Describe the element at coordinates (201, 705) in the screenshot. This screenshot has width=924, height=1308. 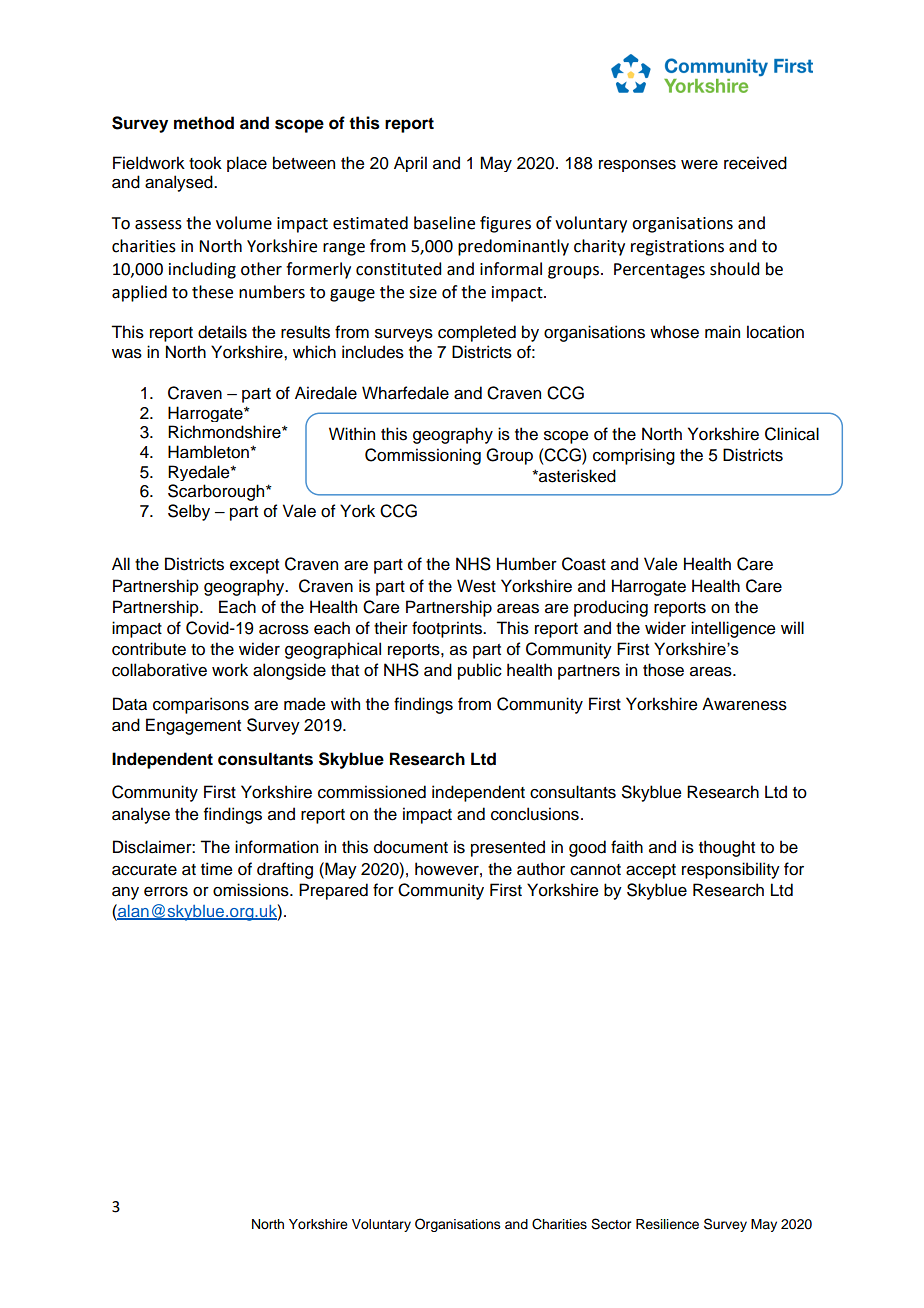
I see `comparisons` at that location.
